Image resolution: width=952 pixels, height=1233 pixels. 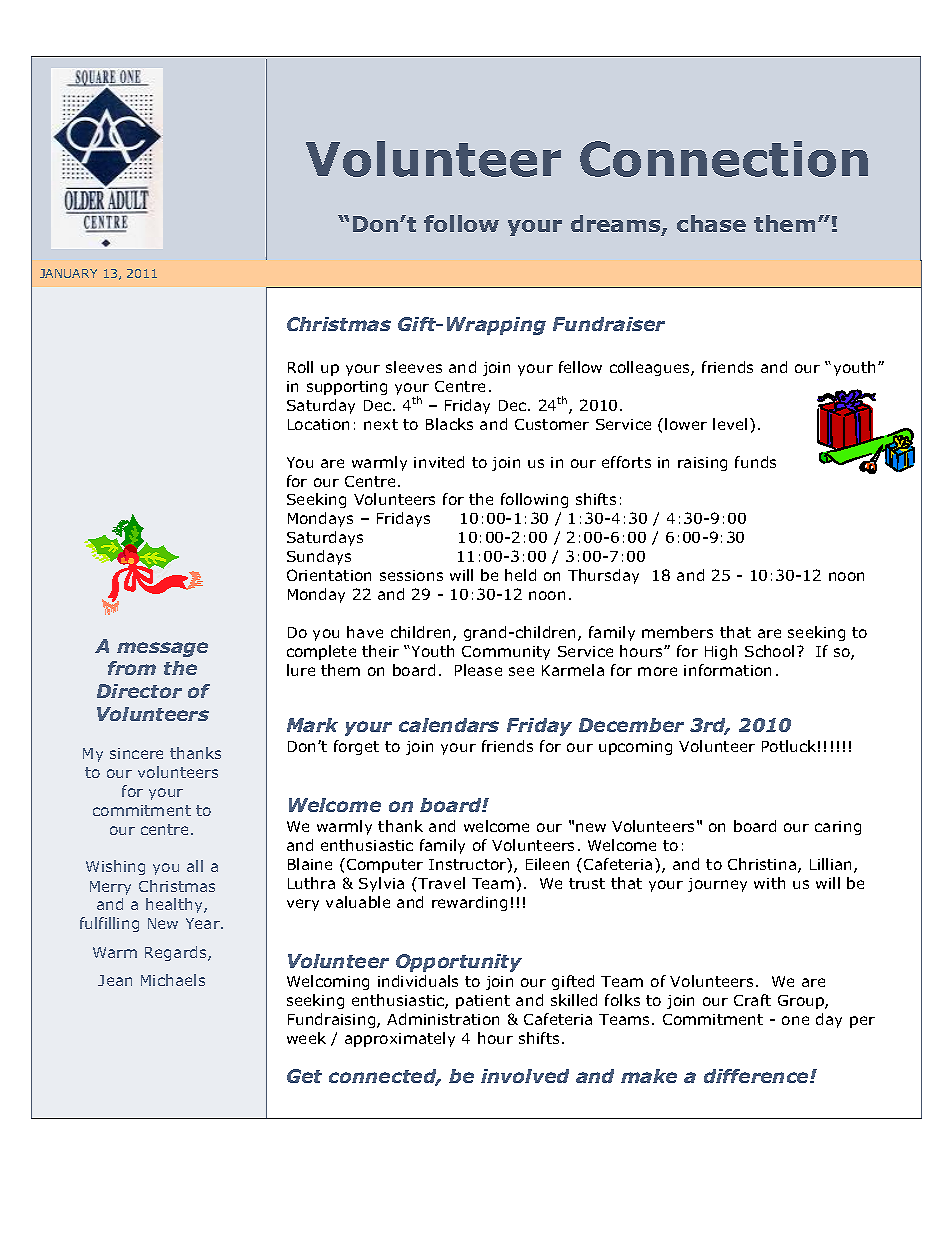 What do you see at coordinates (506, 653) in the screenshot?
I see `Community` at bounding box center [506, 653].
